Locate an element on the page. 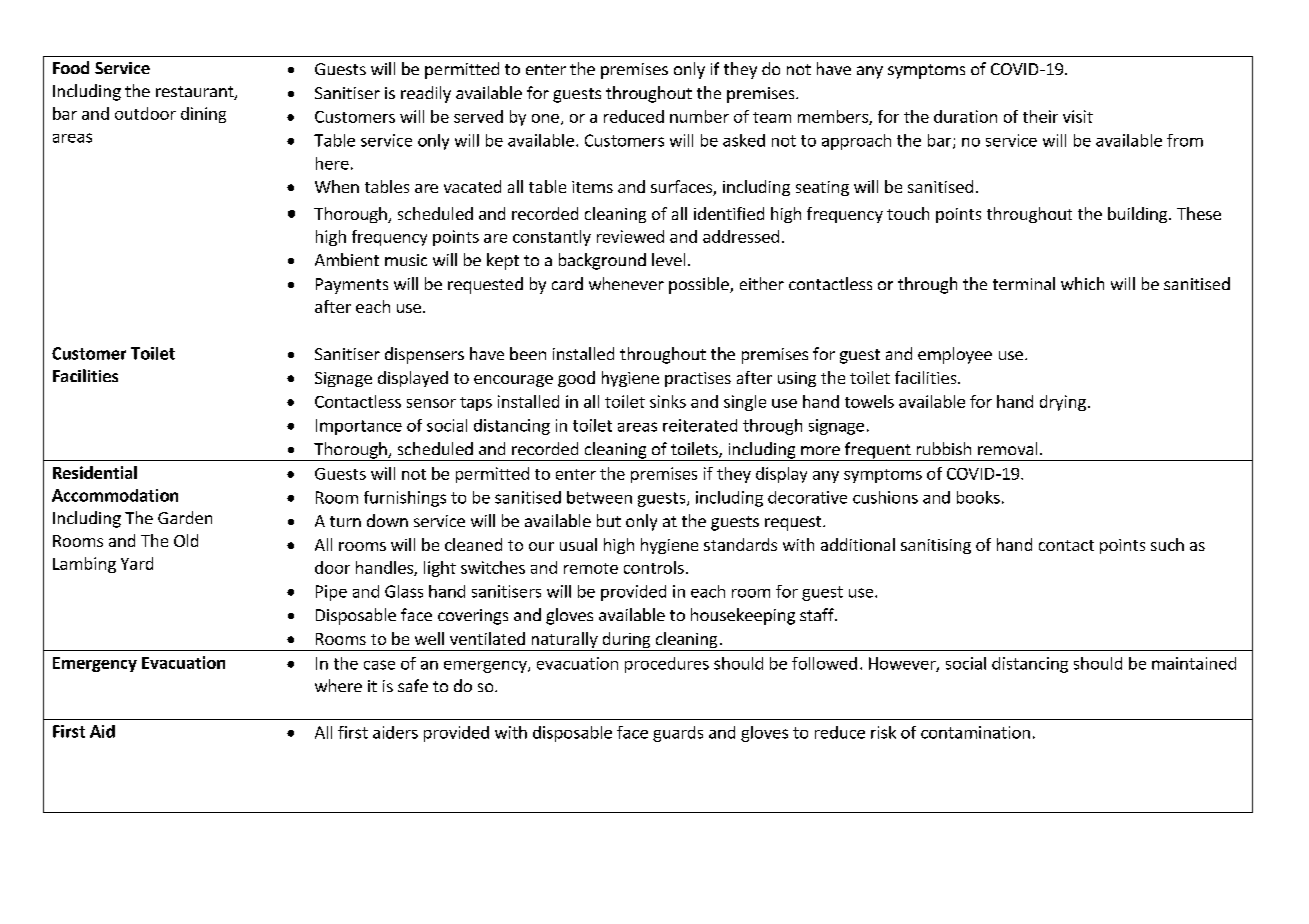  possible is located at coordinates (700, 285).
